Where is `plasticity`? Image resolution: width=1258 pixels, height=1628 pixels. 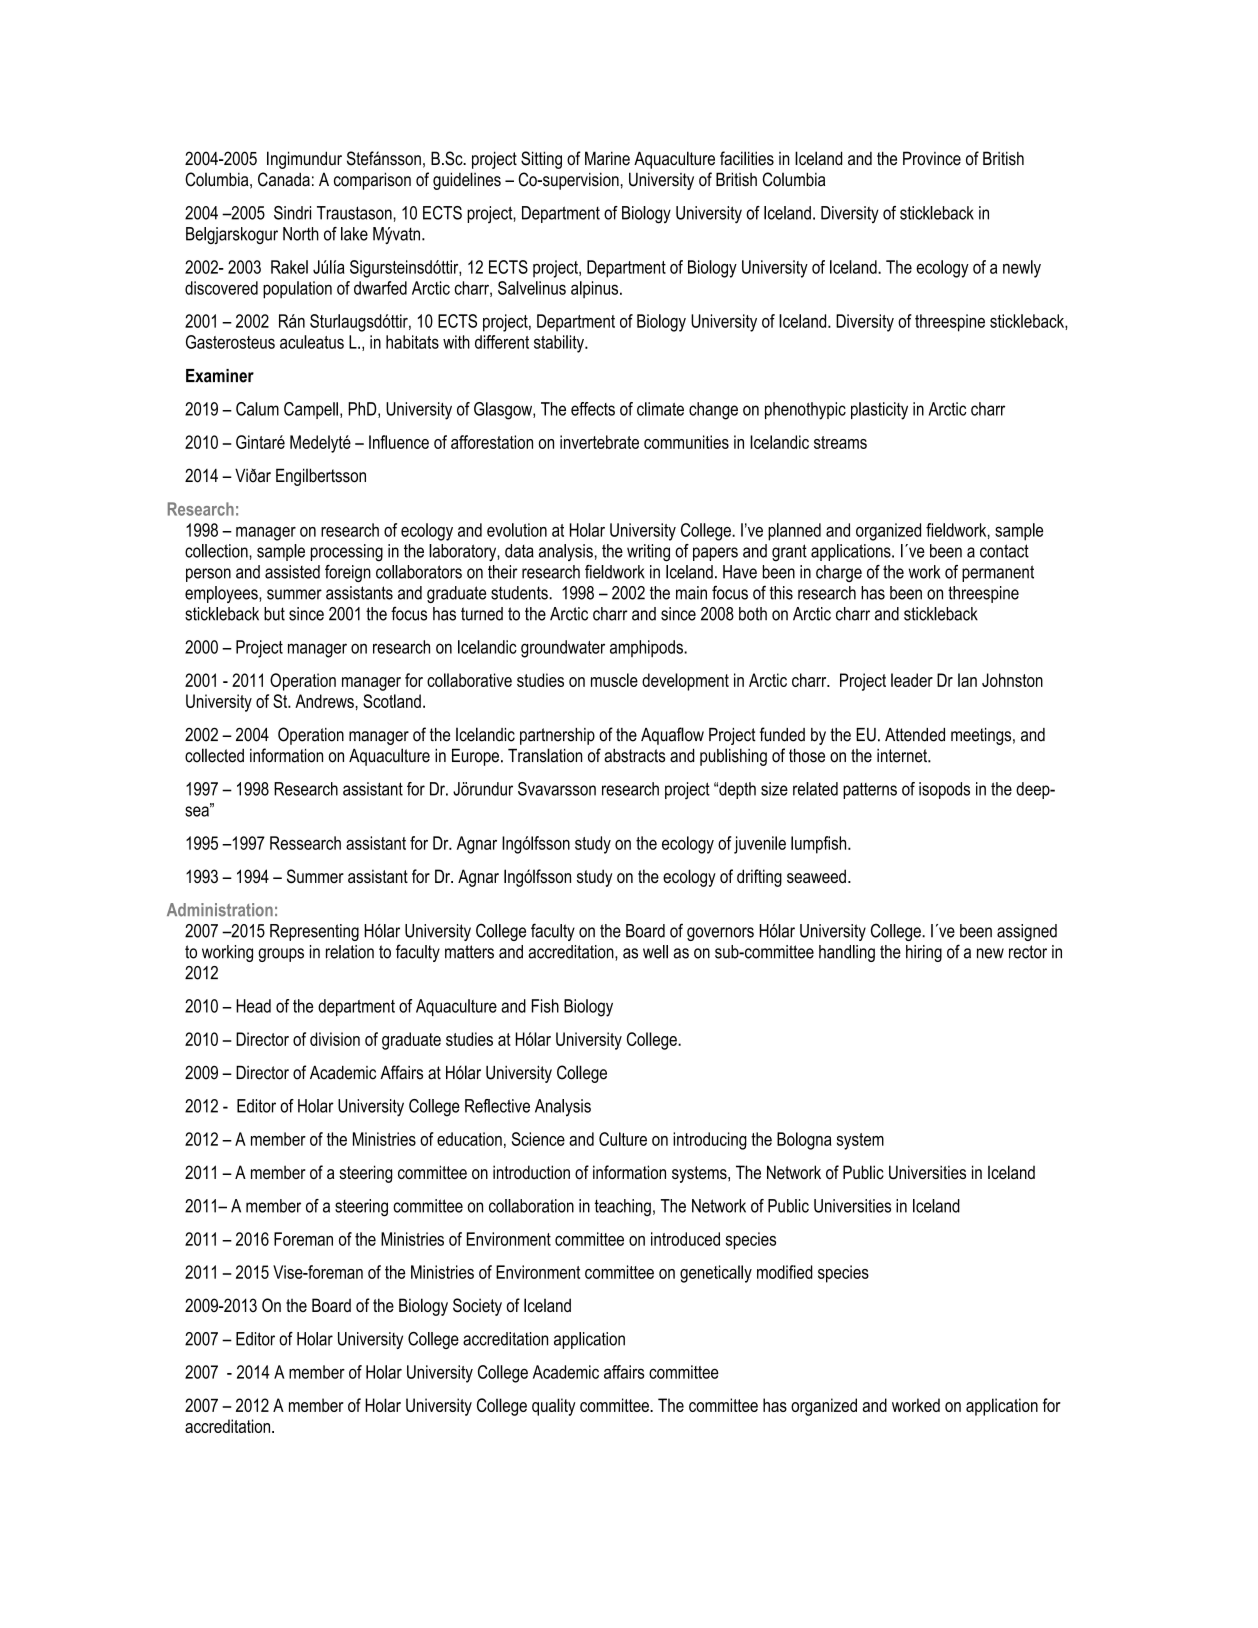 plasticity is located at coordinates (879, 411).
